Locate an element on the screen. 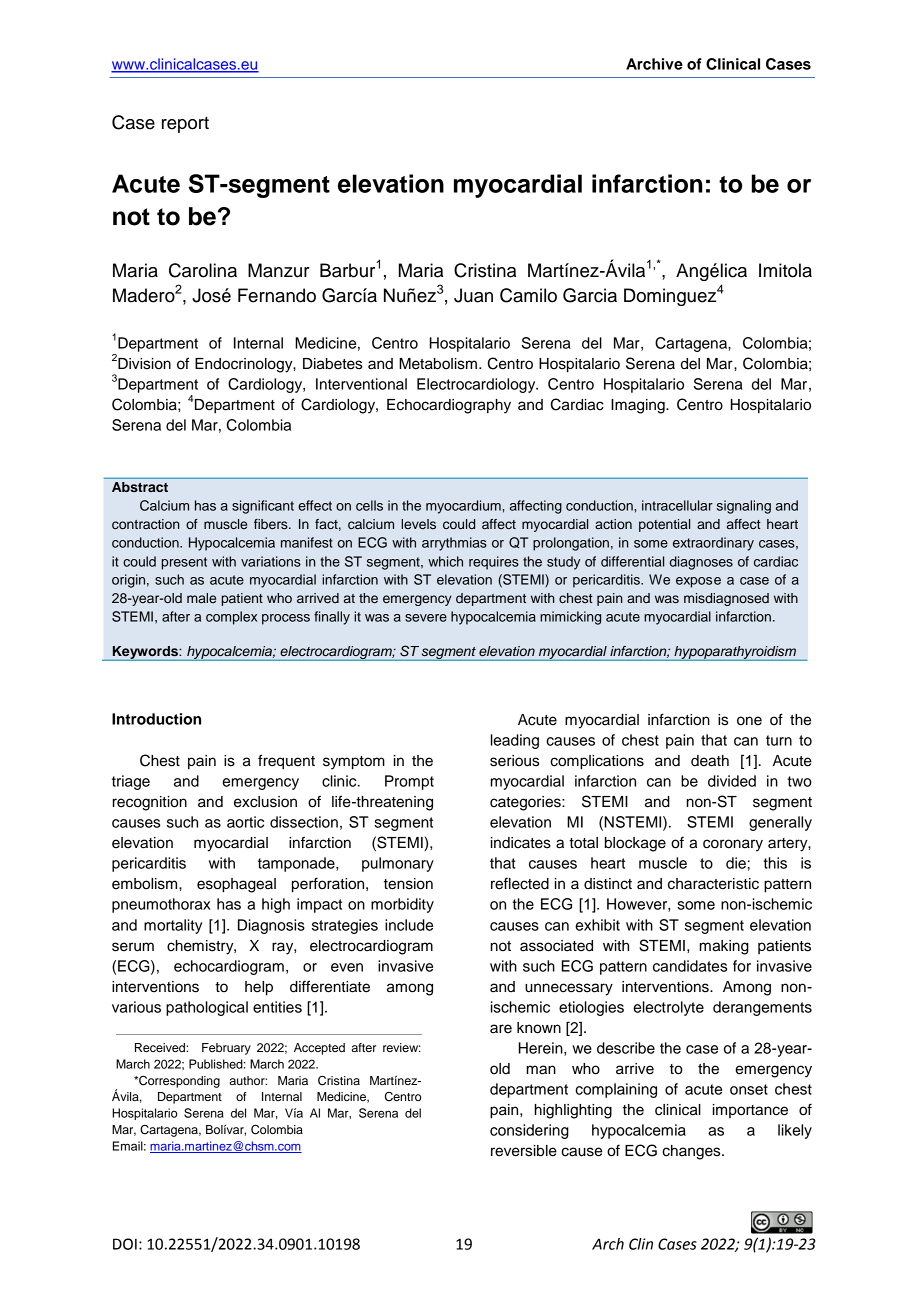 This screenshot has height=1308, width=924. reversible is located at coordinates (524, 1151).
